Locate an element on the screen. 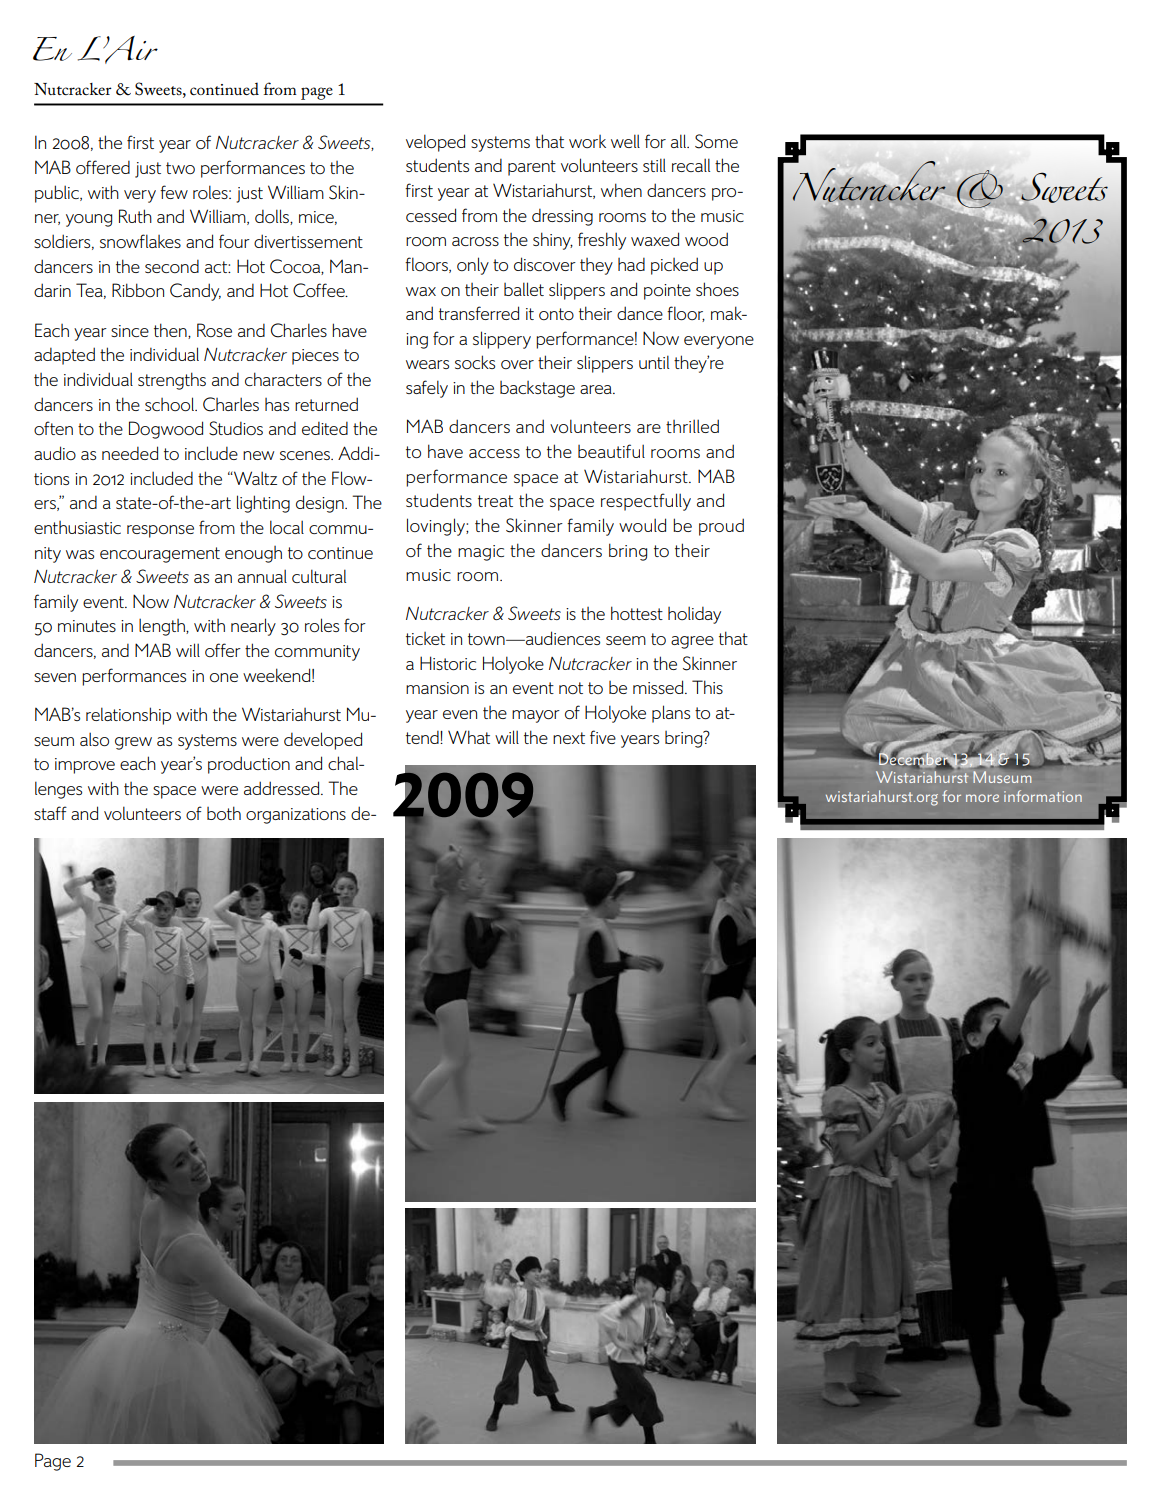  then is located at coordinates (171, 331).
